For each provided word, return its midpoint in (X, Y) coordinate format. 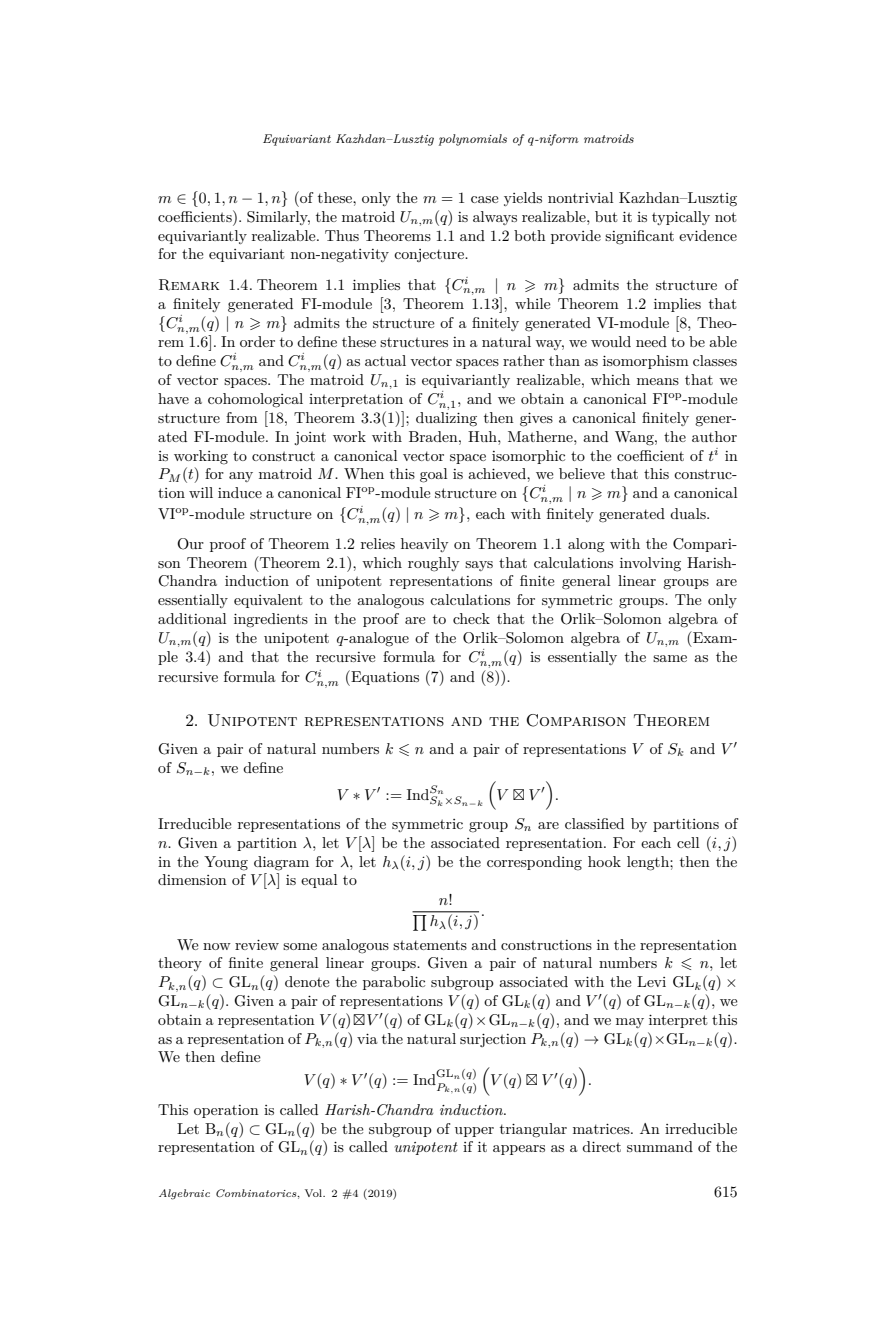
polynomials (473, 140)
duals (689, 513)
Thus (342, 235)
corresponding (534, 863)
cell (688, 842)
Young (226, 863)
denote (307, 981)
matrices (602, 1128)
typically (681, 218)
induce (240, 492)
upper (474, 1132)
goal (433, 475)
